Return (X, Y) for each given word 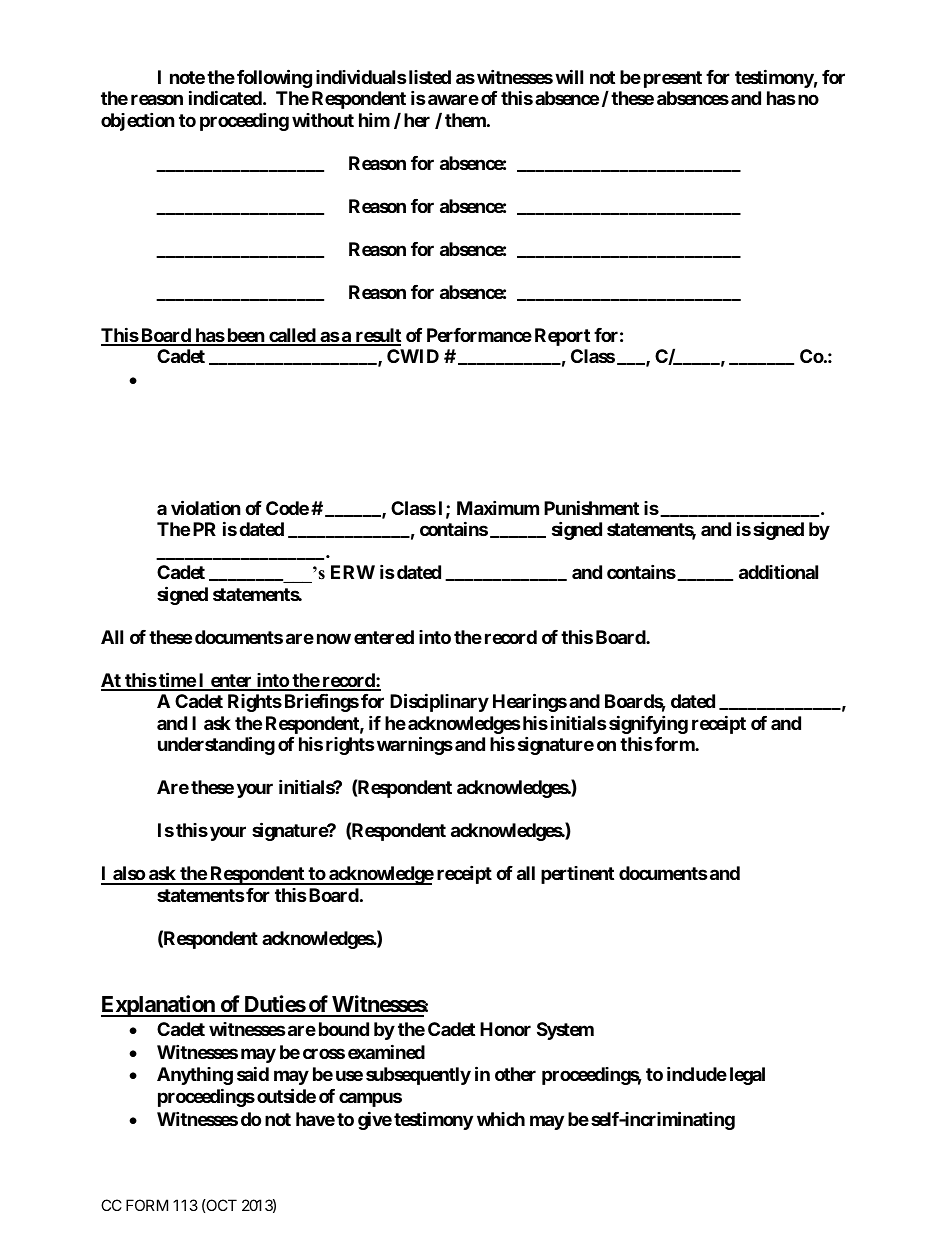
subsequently (418, 1076)
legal (747, 1076)
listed (428, 77)
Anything (195, 1076)
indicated (225, 98)
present (673, 79)
